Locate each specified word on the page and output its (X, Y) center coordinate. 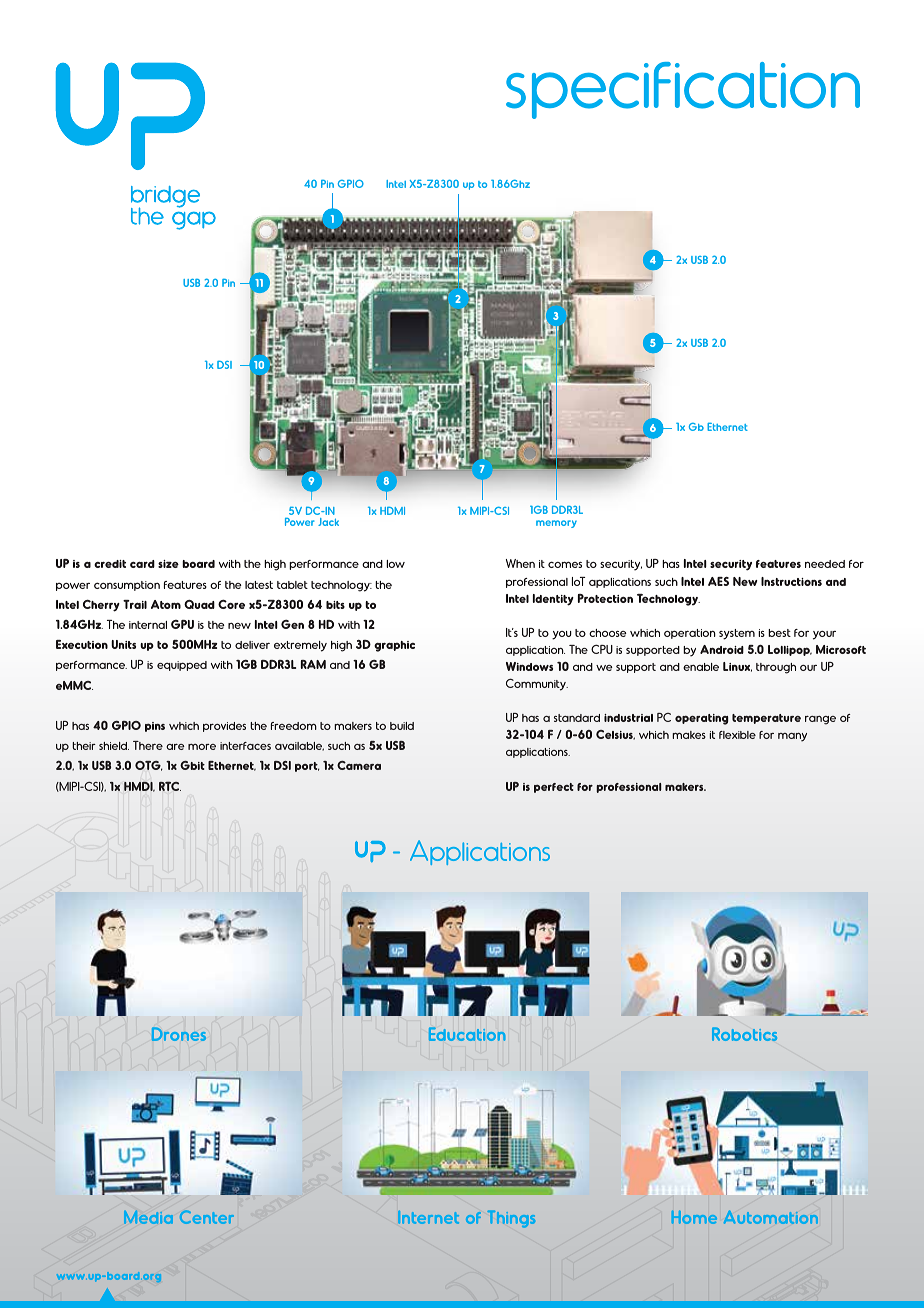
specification (683, 90)
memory (556, 524)
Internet (428, 1217)
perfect (554, 788)
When (520, 563)
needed (825, 564)
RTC (170, 786)
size (168, 564)
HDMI (392, 511)
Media (148, 1217)
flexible (737, 735)
